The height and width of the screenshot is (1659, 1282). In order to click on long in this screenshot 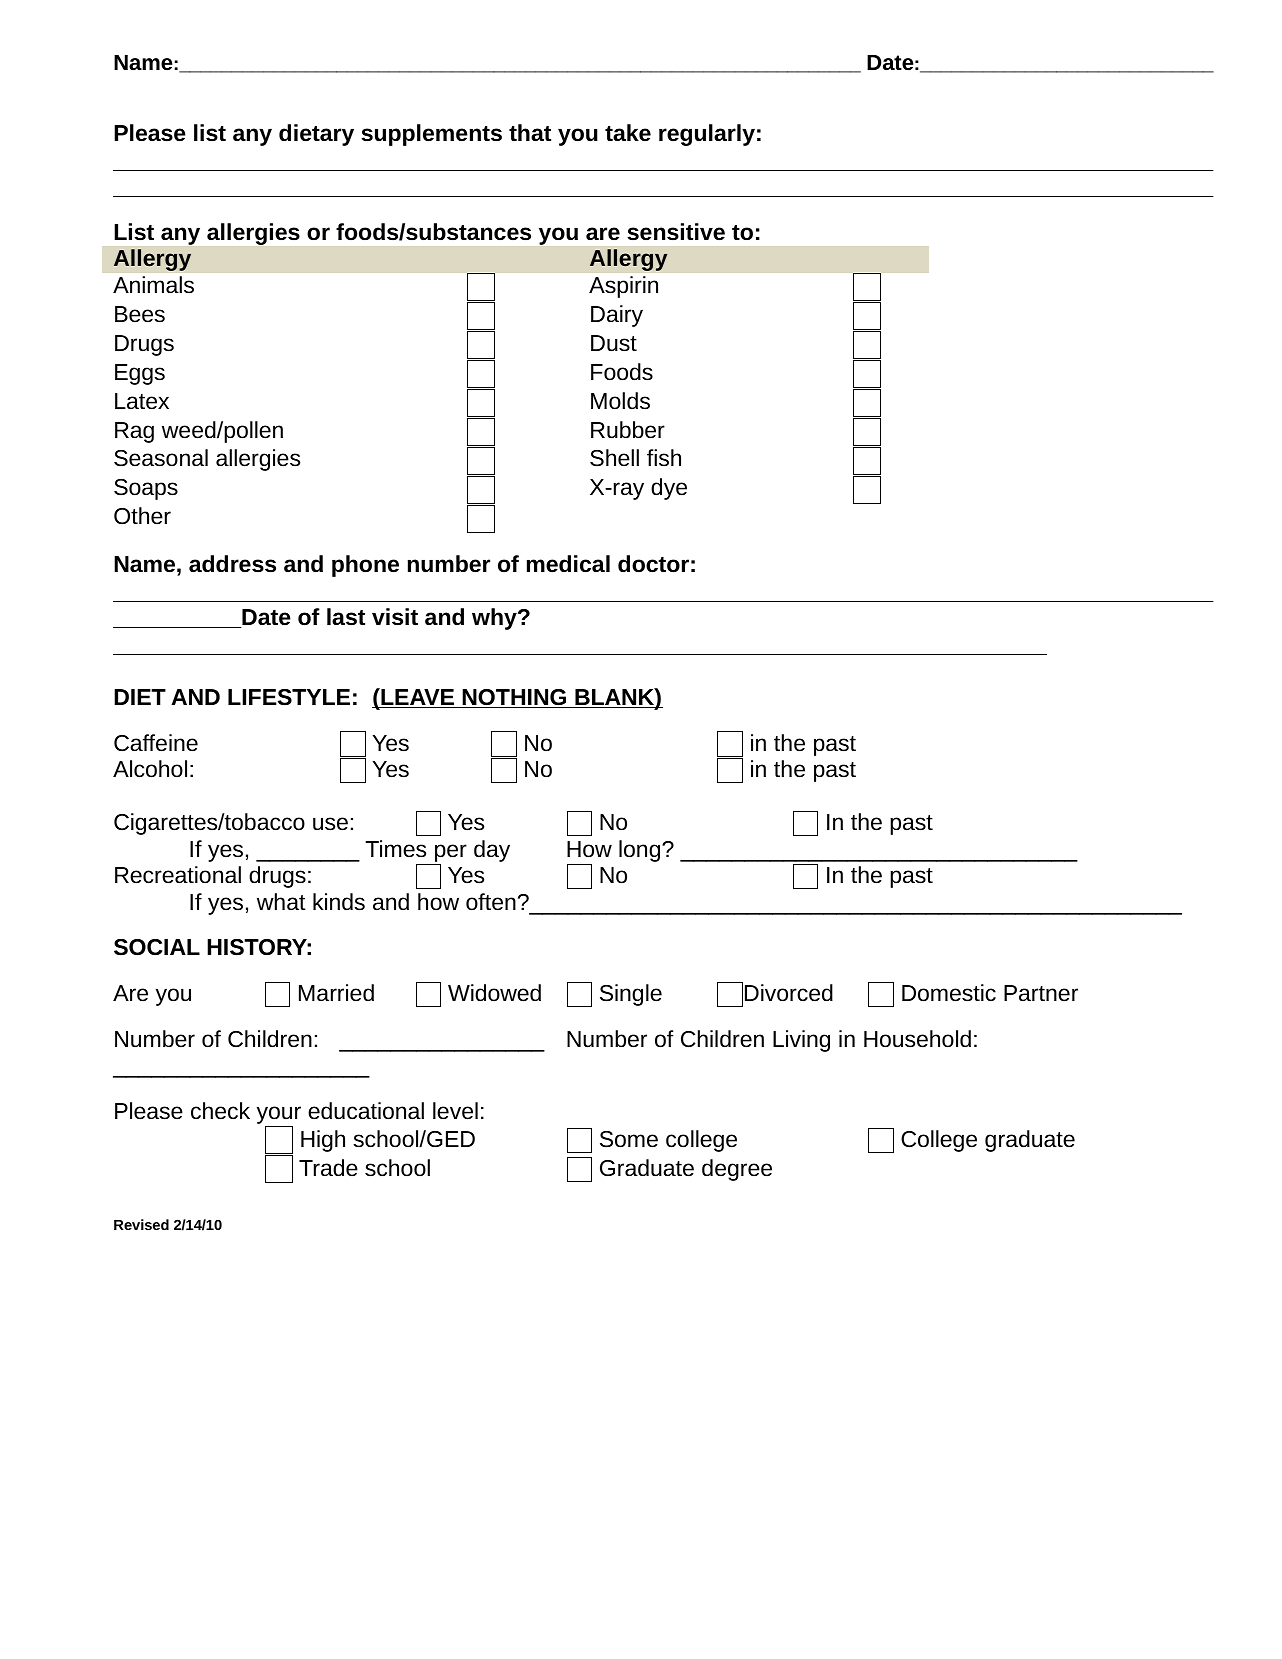, I will do `click(641, 851)`.
